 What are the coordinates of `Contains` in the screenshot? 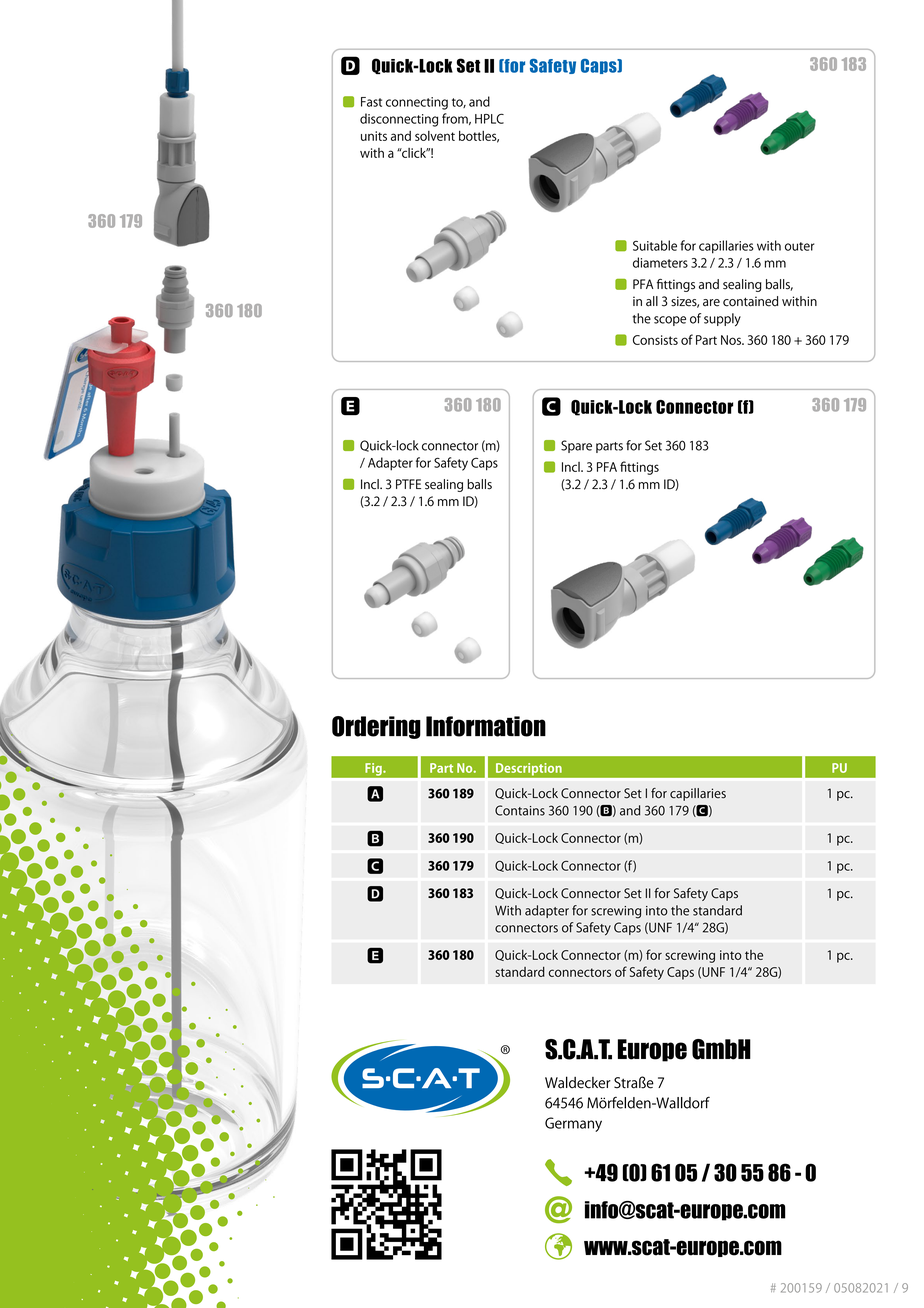 It's located at (520, 810).
